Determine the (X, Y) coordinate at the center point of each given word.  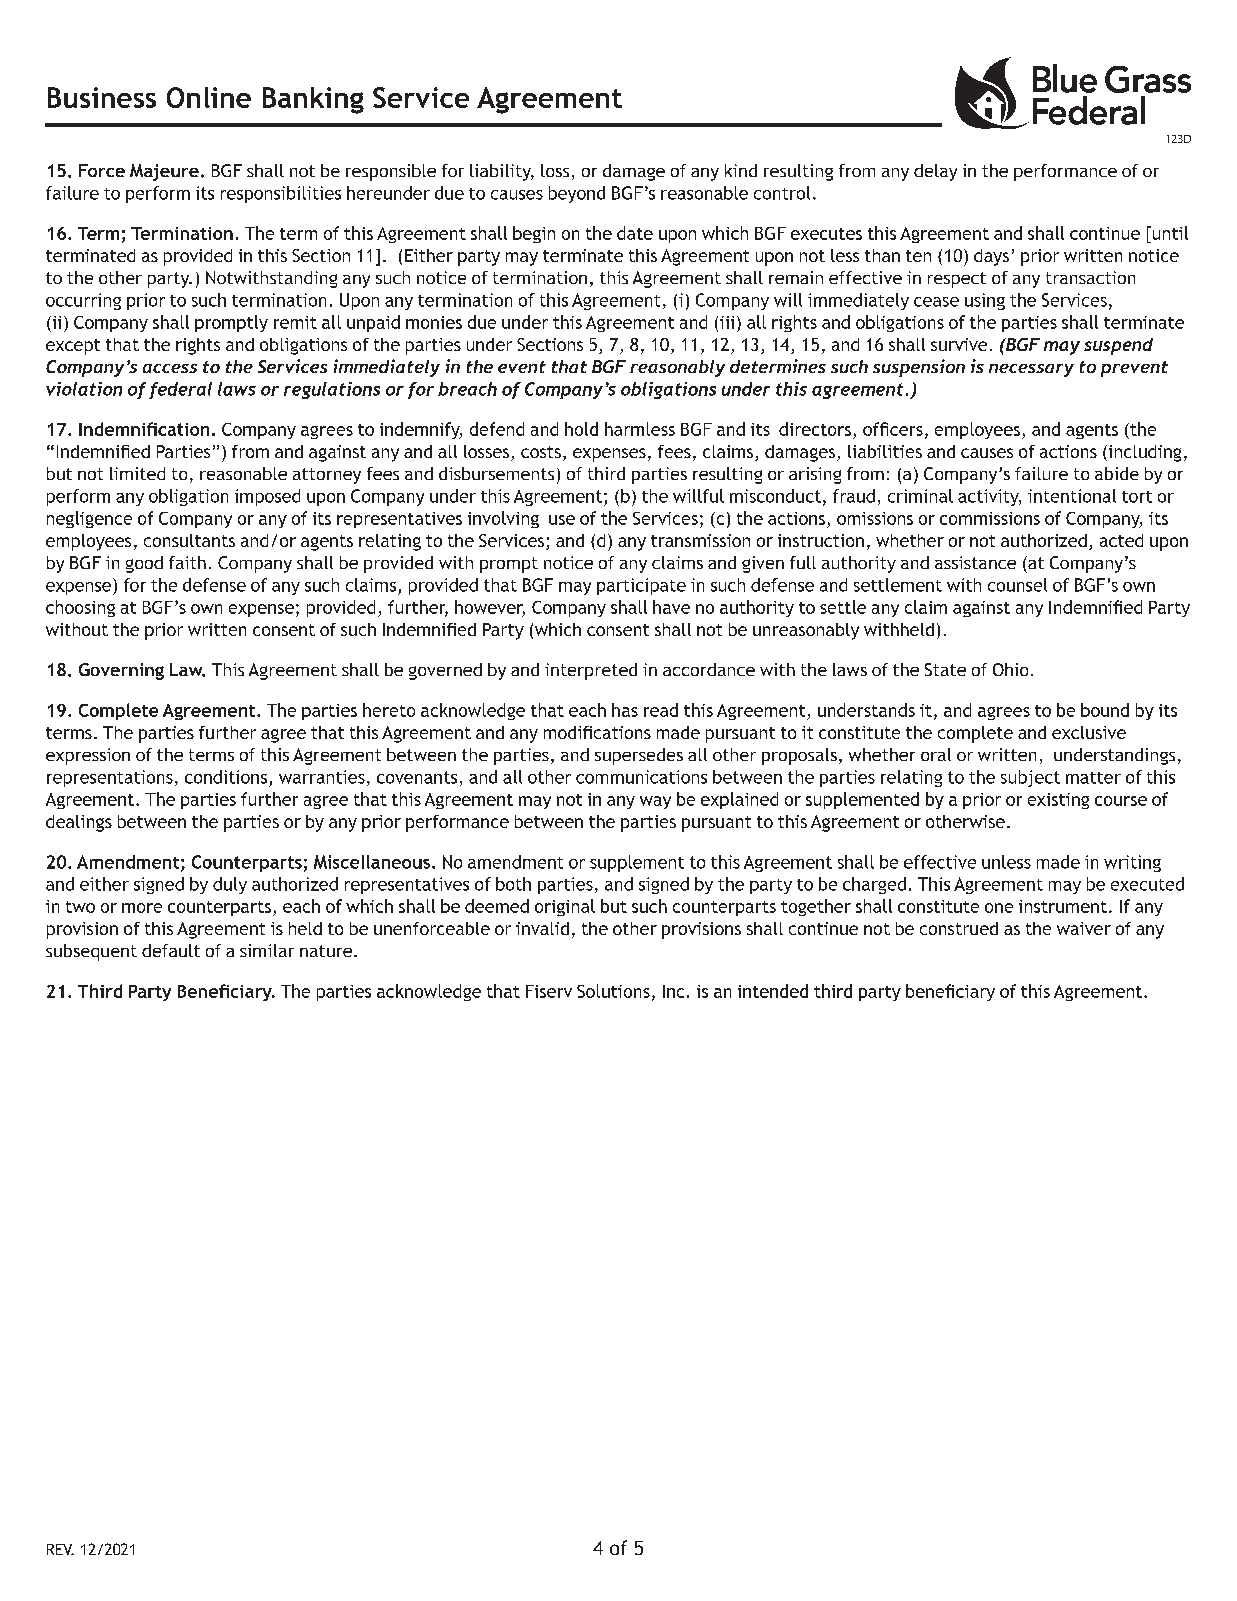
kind (741, 170)
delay (935, 172)
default (171, 950)
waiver (1084, 928)
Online (209, 97)
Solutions (613, 991)
